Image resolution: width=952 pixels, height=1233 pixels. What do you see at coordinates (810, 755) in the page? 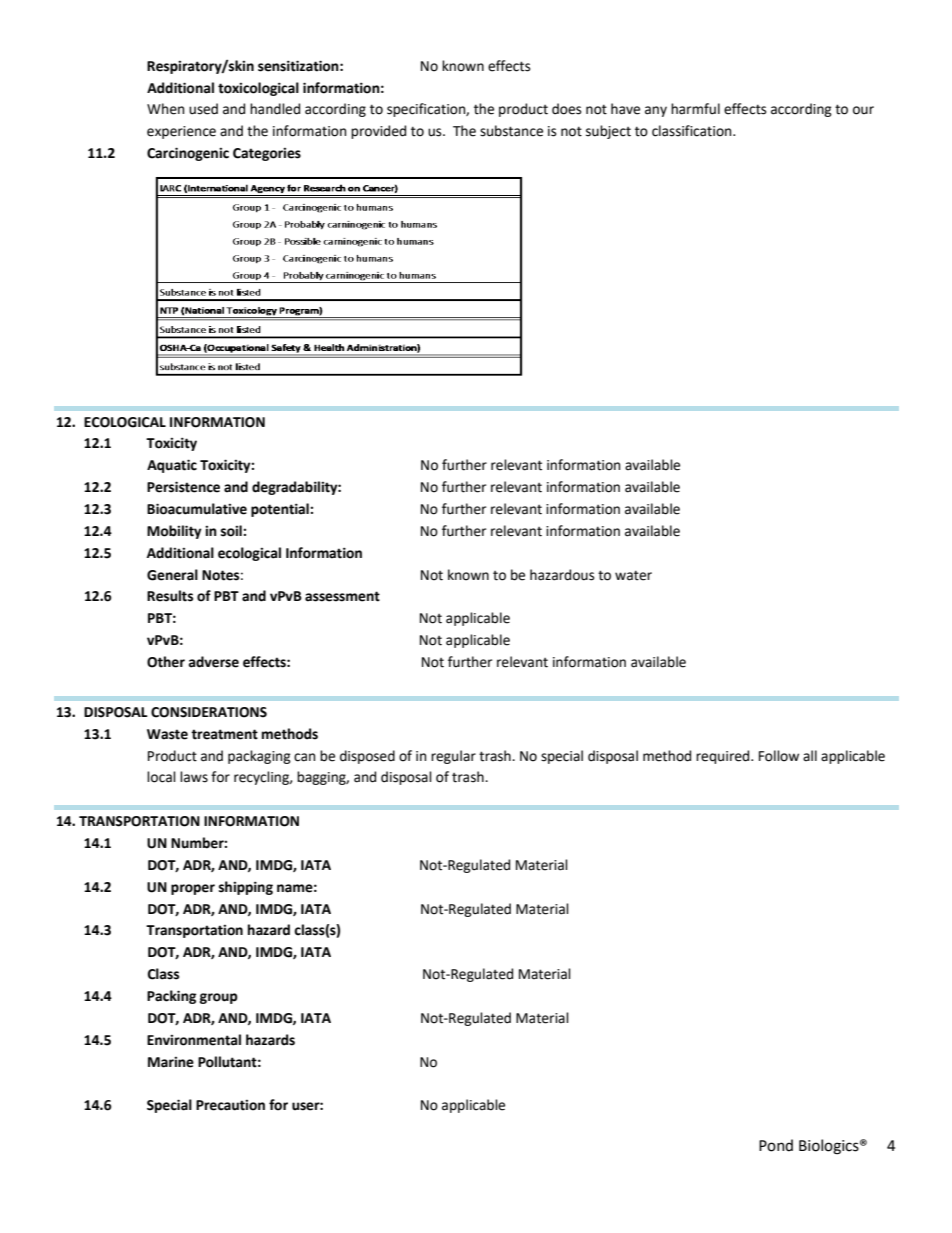
I see `all` at bounding box center [810, 755].
